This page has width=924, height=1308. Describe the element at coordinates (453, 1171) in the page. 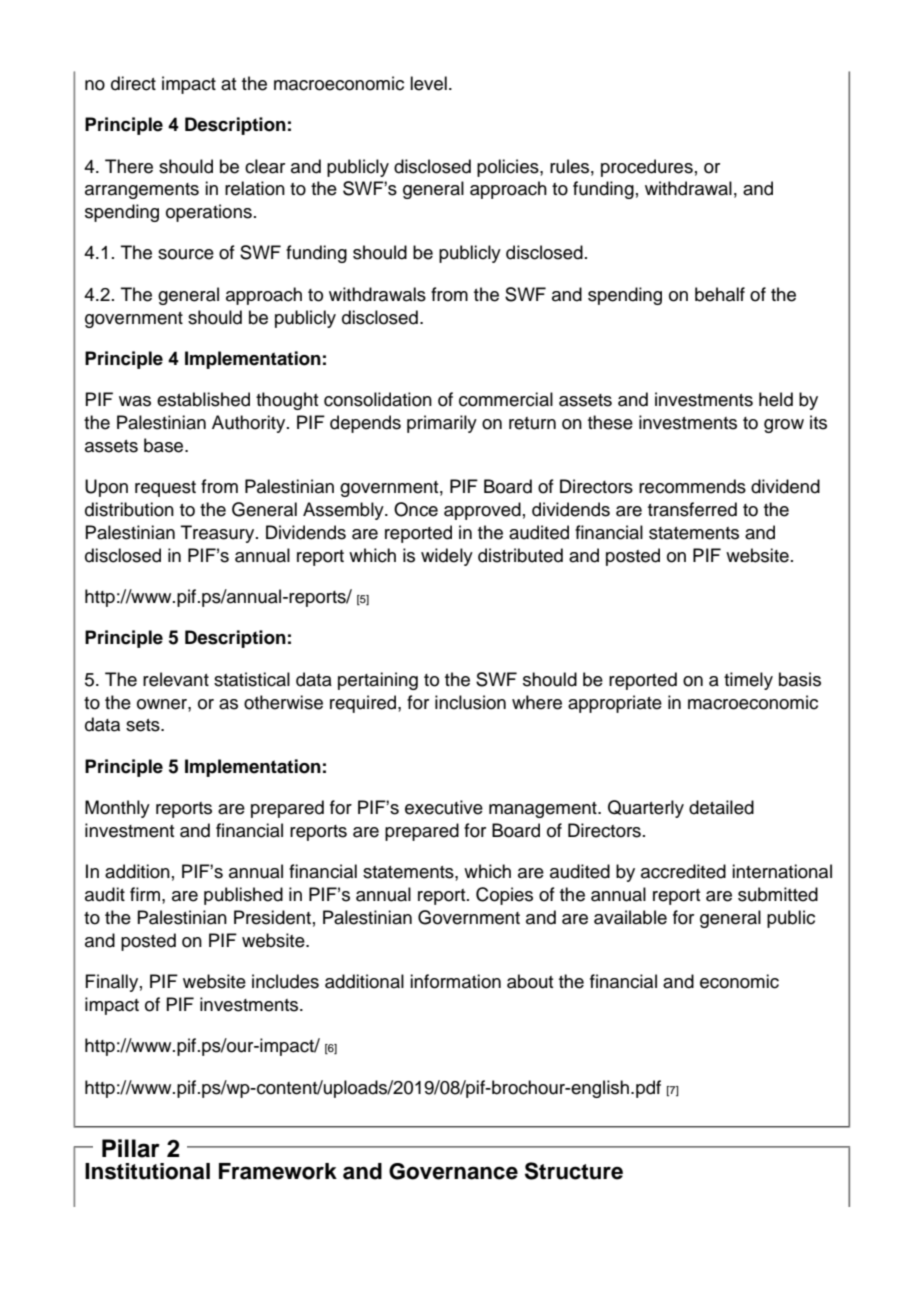

I see `Governance` at that location.
